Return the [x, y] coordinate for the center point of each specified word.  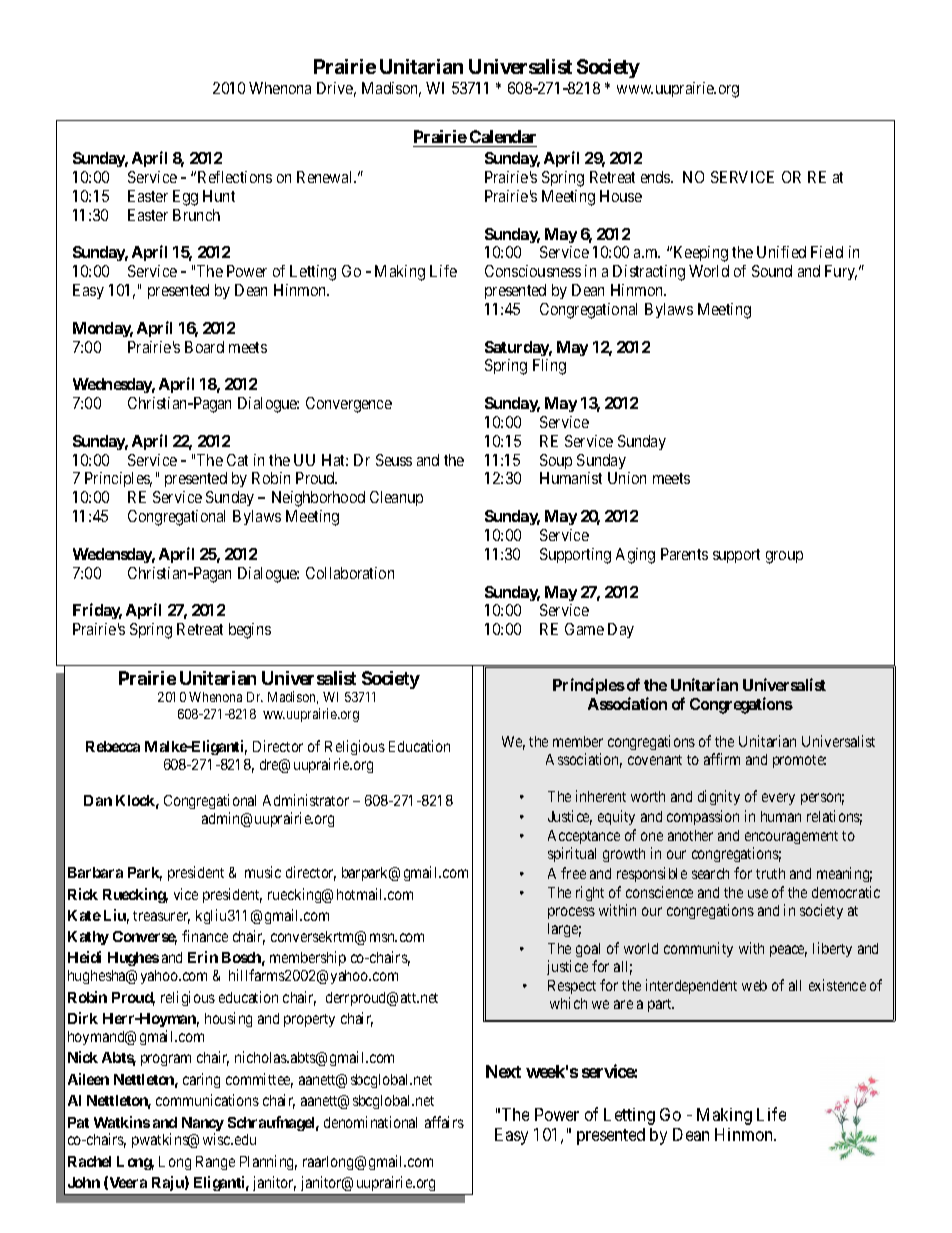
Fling [549, 367]
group [784, 557]
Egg [185, 198]
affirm [722, 759]
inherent [601, 796]
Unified [781, 252]
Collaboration [350, 573]
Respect [572, 987]
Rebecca [113, 746]
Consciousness [533, 271]
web [754, 985]
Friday [97, 611]
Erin [203, 957]
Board [204, 347]
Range [215, 1163]
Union [627, 478]
